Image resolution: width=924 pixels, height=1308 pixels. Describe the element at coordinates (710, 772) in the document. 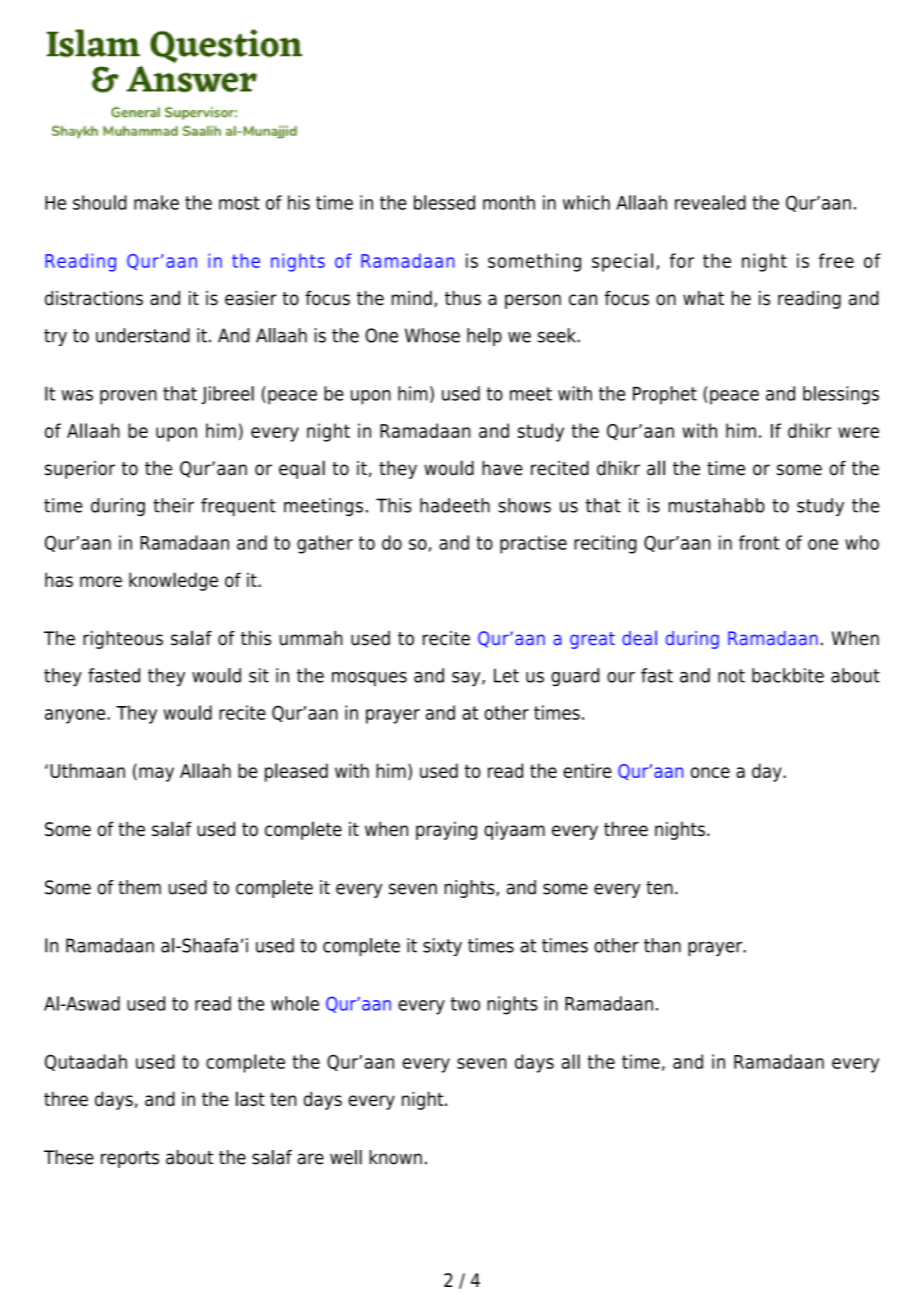

I see `once` at that location.
